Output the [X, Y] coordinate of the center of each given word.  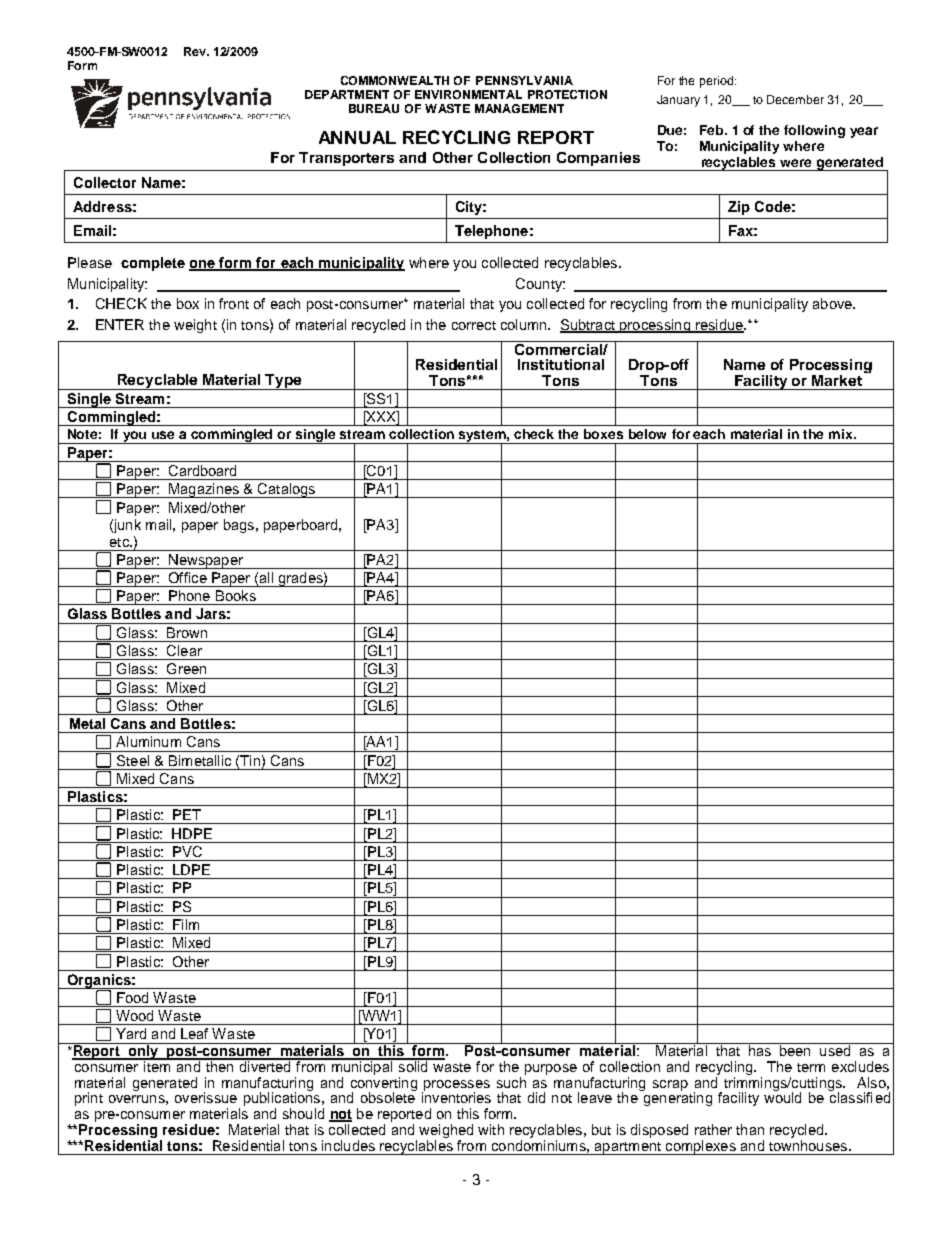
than [750, 1129]
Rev [196, 51]
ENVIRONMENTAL [468, 94]
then [219, 1065]
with [491, 1129]
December [795, 99]
